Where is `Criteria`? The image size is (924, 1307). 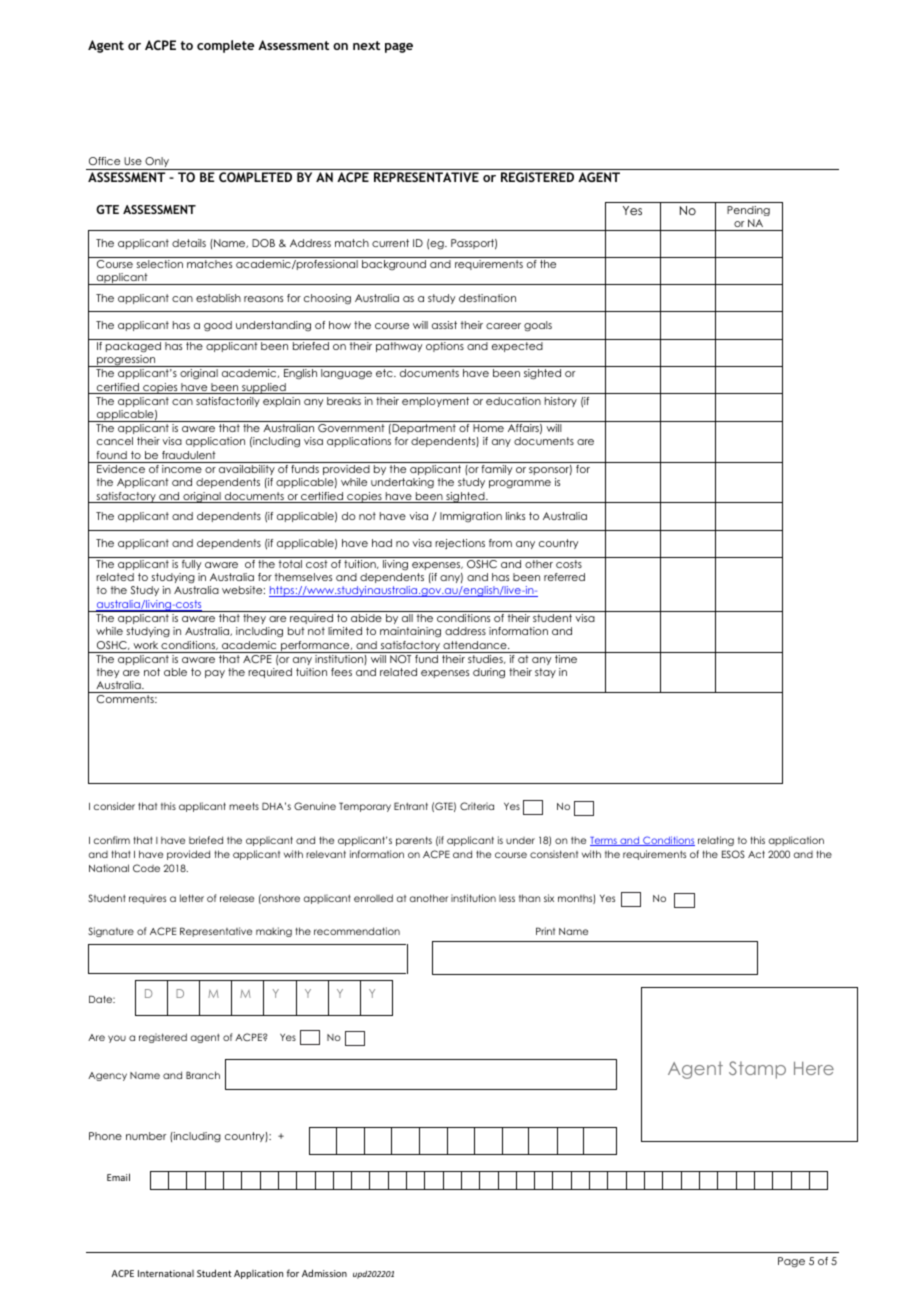
Criteria is located at coordinates (477, 806).
